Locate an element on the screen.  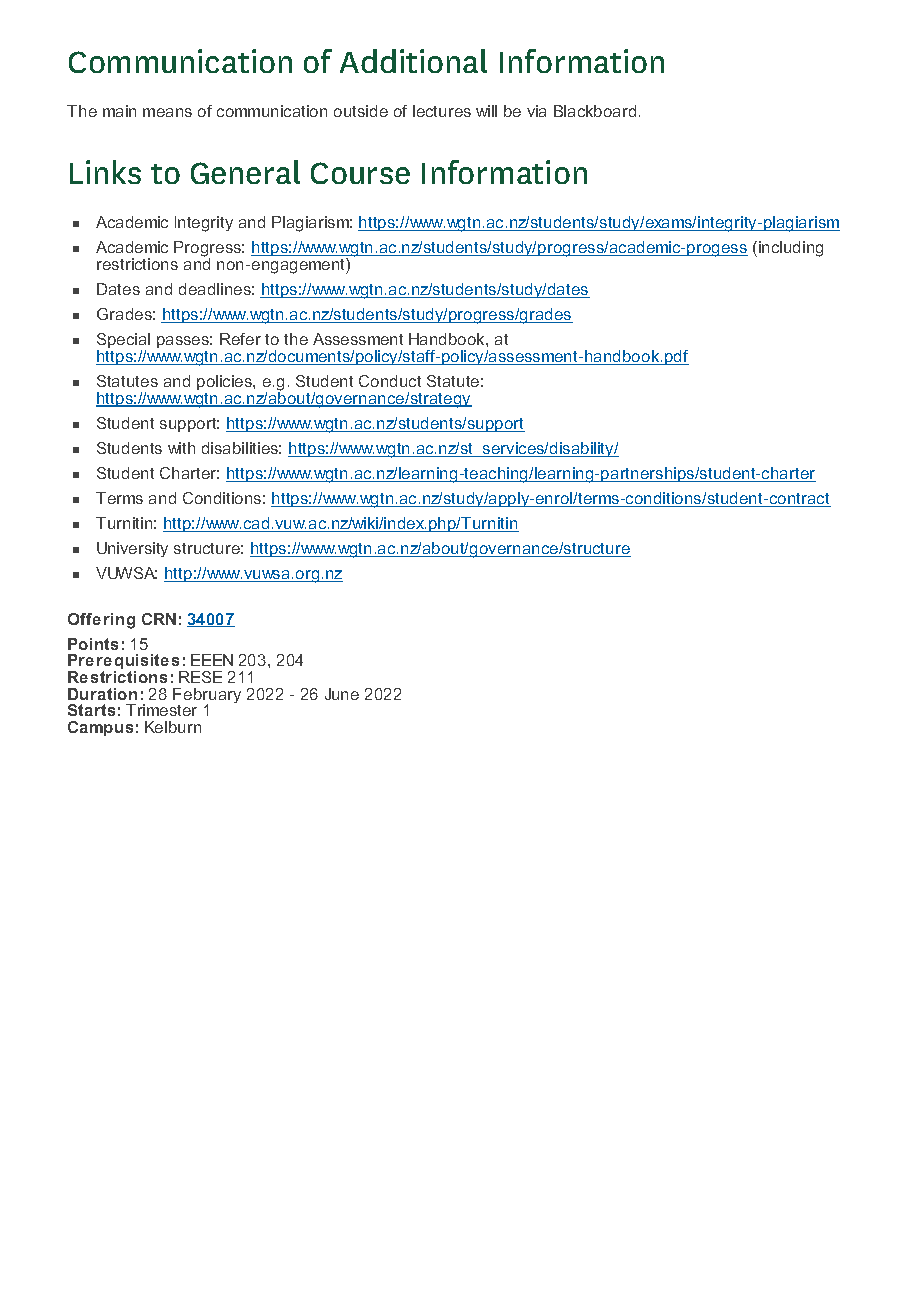
Refer is located at coordinates (240, 339).
